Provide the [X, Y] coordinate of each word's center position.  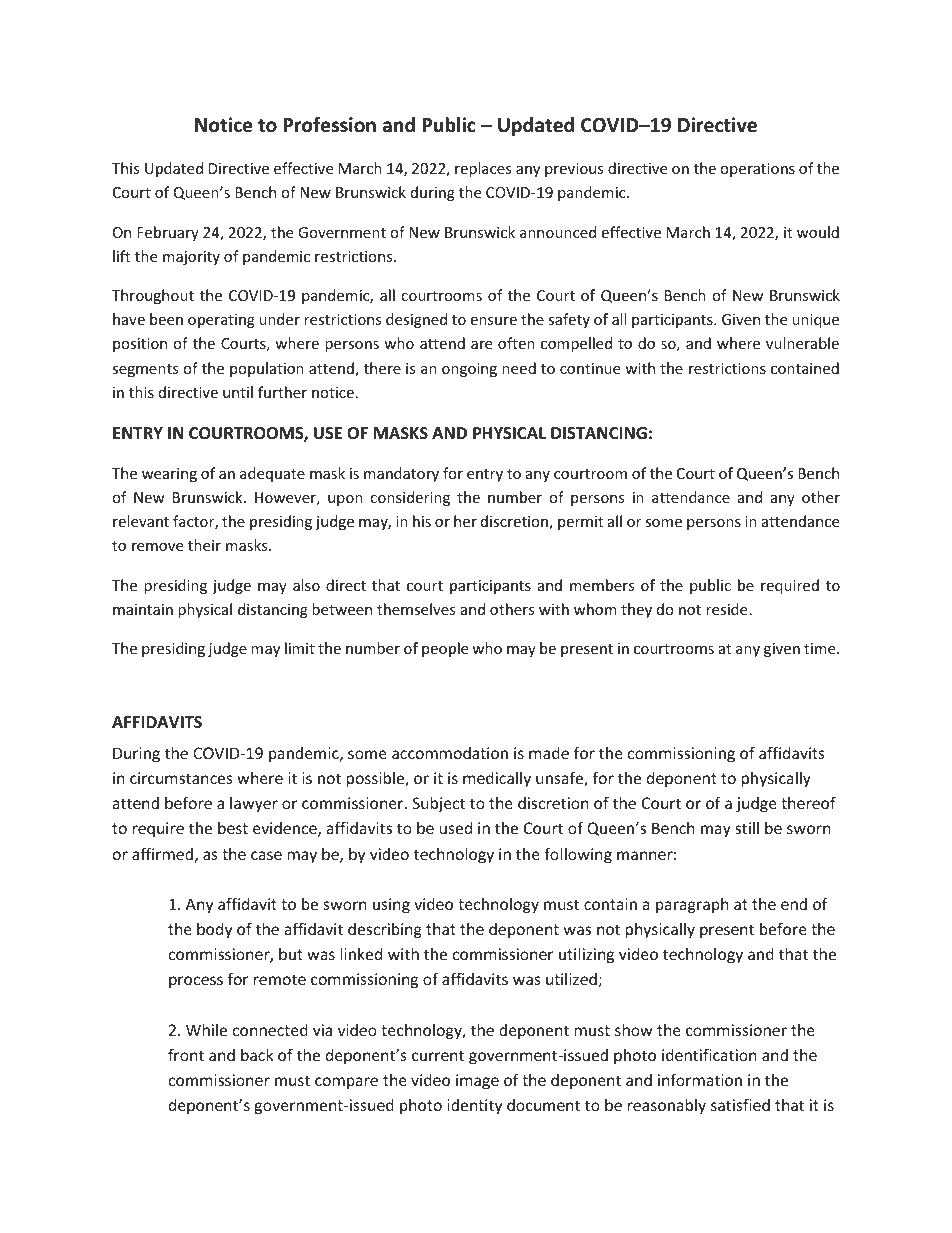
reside [726, 609]
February [168, 233]
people [445, 649]
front [186, 1054]
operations [757, 170]
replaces [483, 169]
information [700, 1079]
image [477, 1081]
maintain [143, 609]
